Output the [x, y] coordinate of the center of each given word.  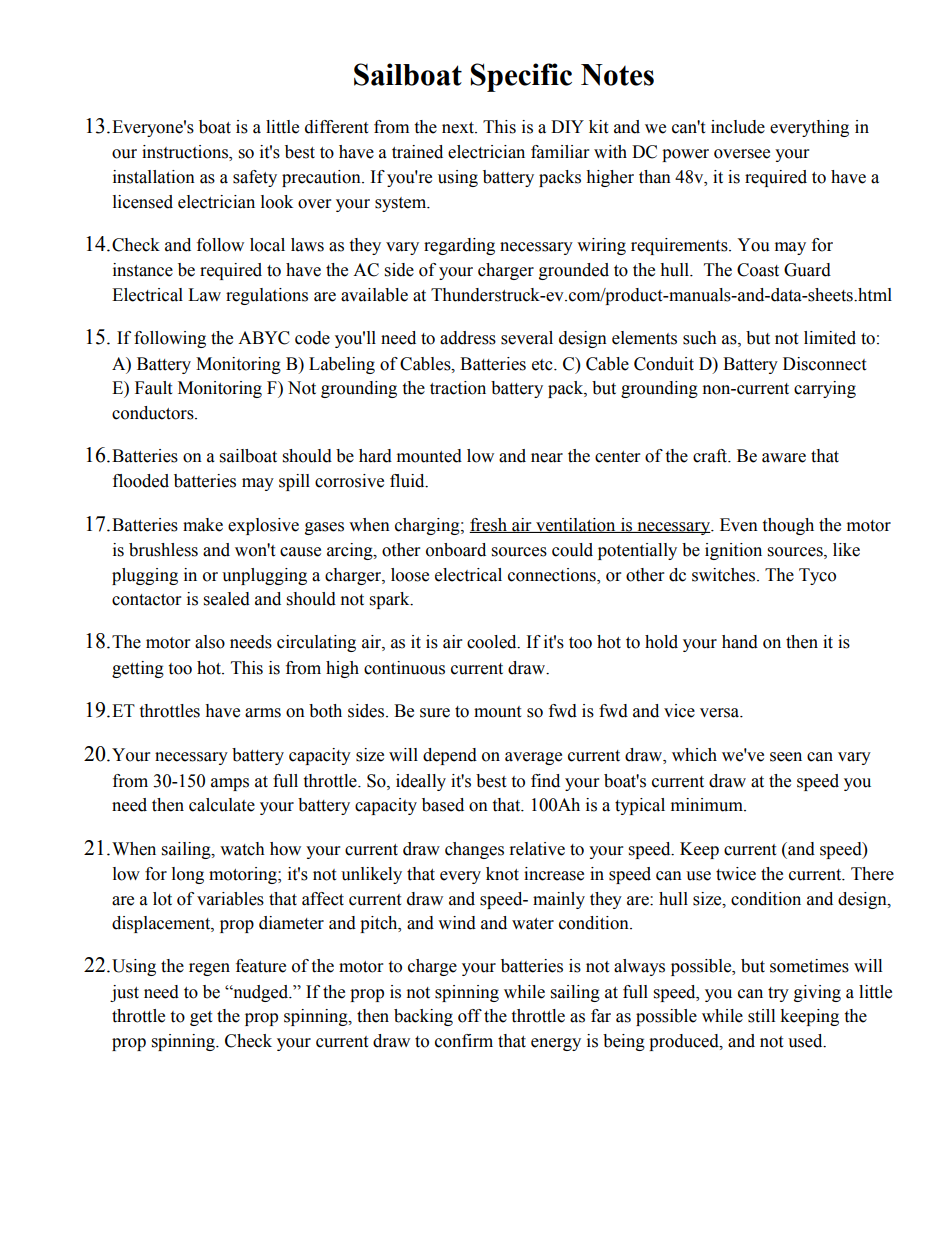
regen [209, 969]
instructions [186, 153]
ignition [733, 551]
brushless [163, 550]
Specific [521, 77]
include [738, 127]
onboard [456, 550]
